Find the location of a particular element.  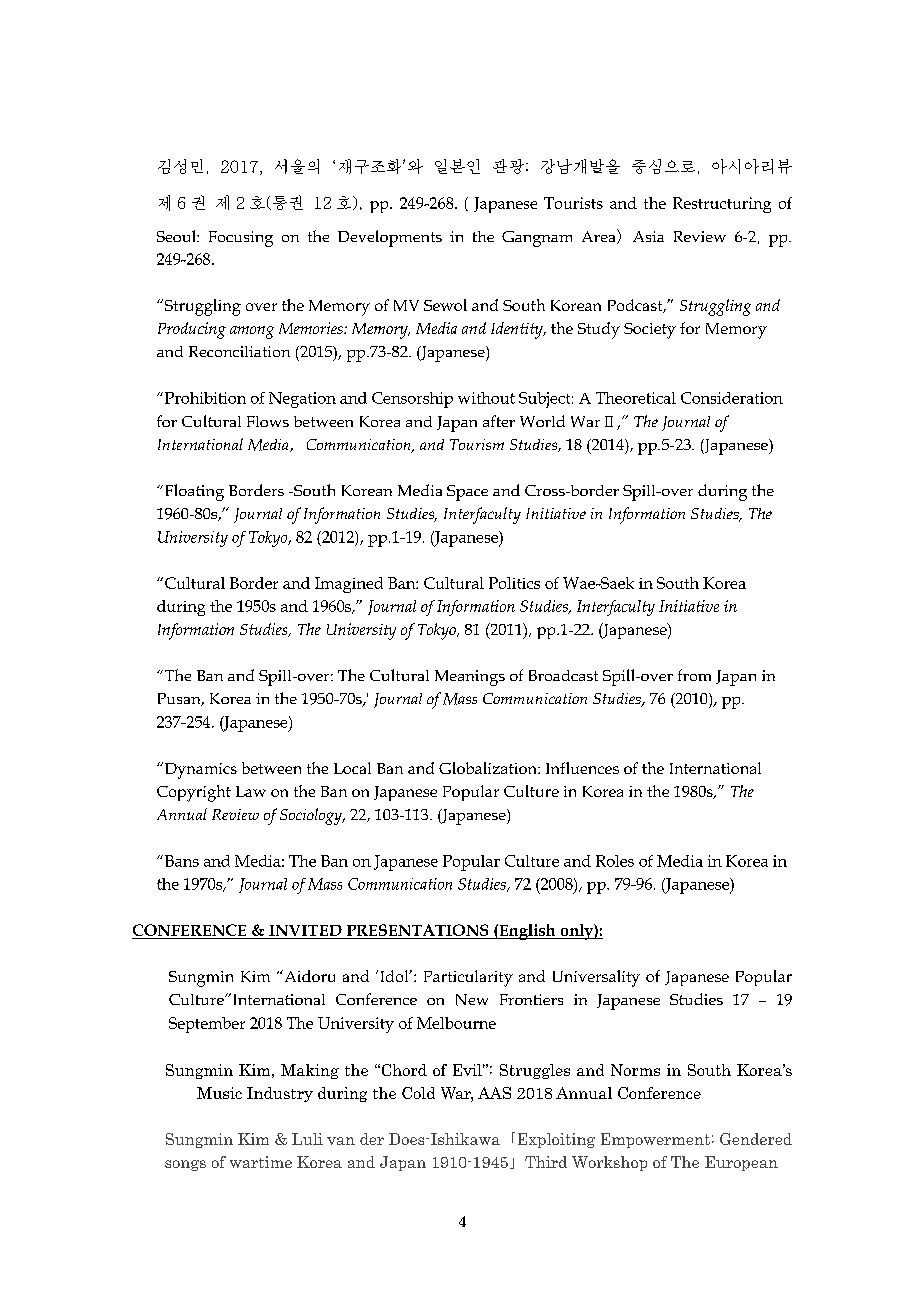

INVITED is located at coordinates (305, 932).
